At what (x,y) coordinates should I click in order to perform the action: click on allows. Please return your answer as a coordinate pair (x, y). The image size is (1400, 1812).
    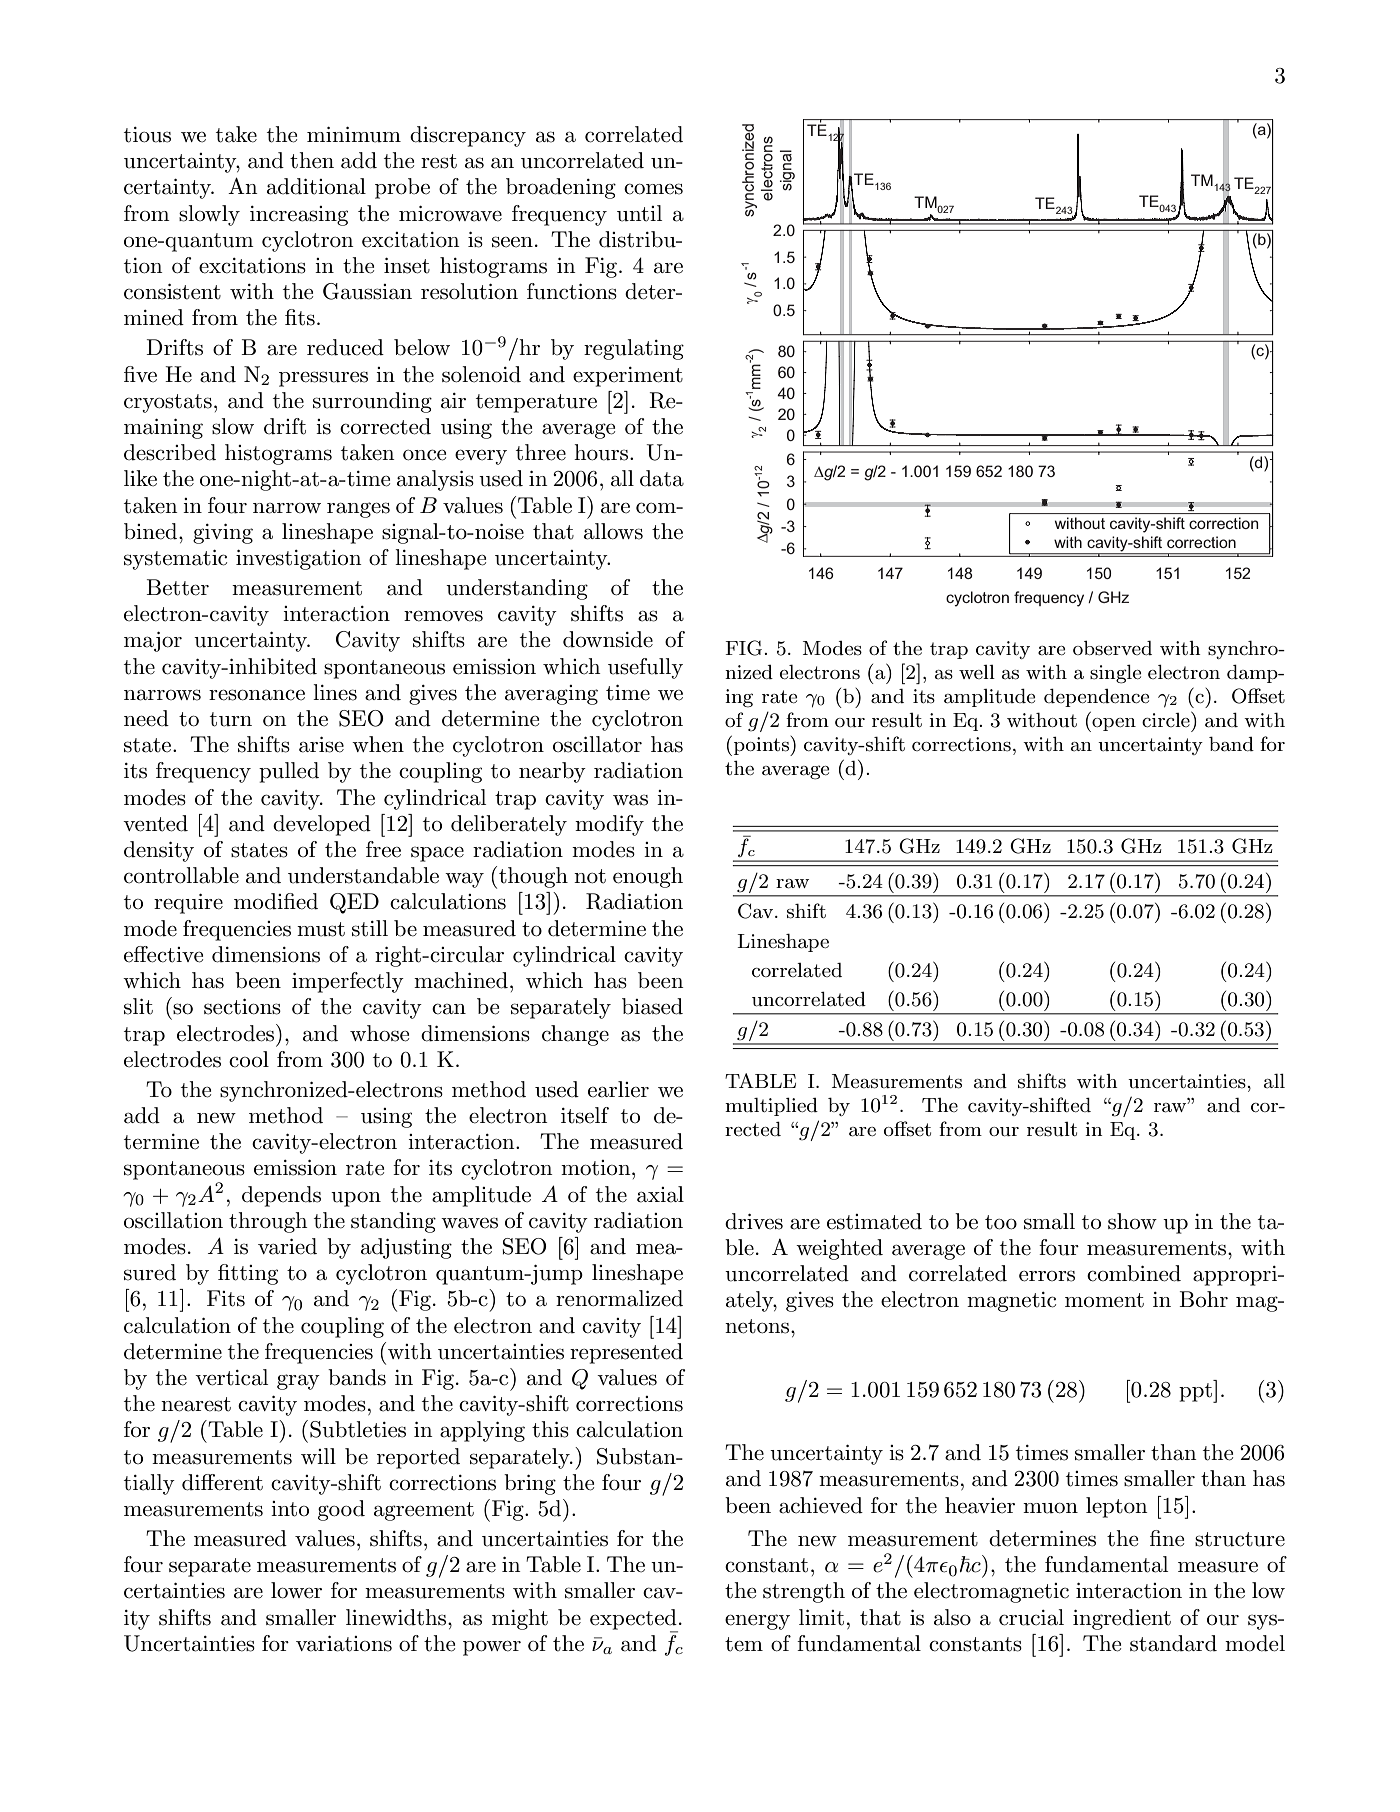
    Looking at the image, I should click on (613, 531).
